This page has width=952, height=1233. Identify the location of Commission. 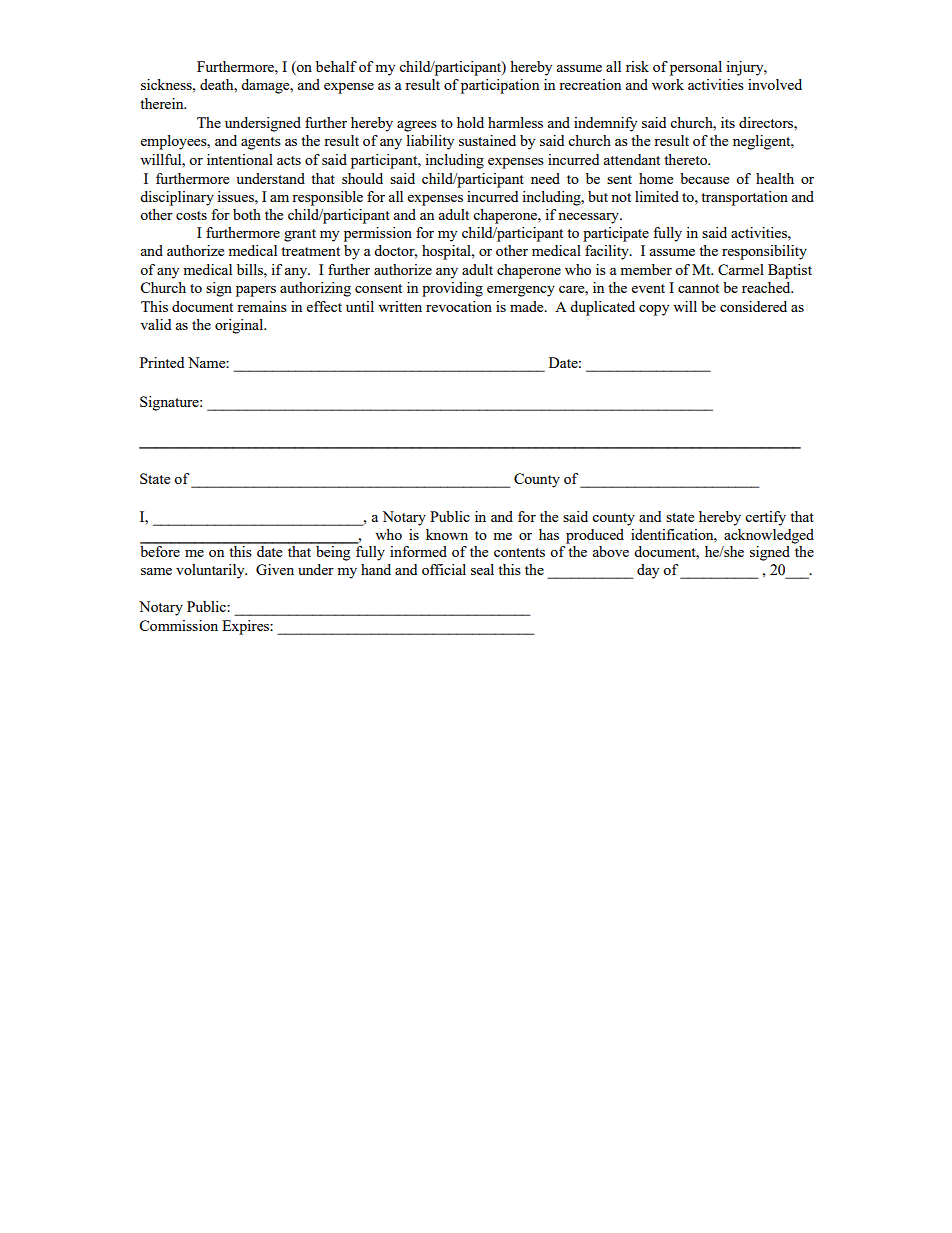
(178, 625).
